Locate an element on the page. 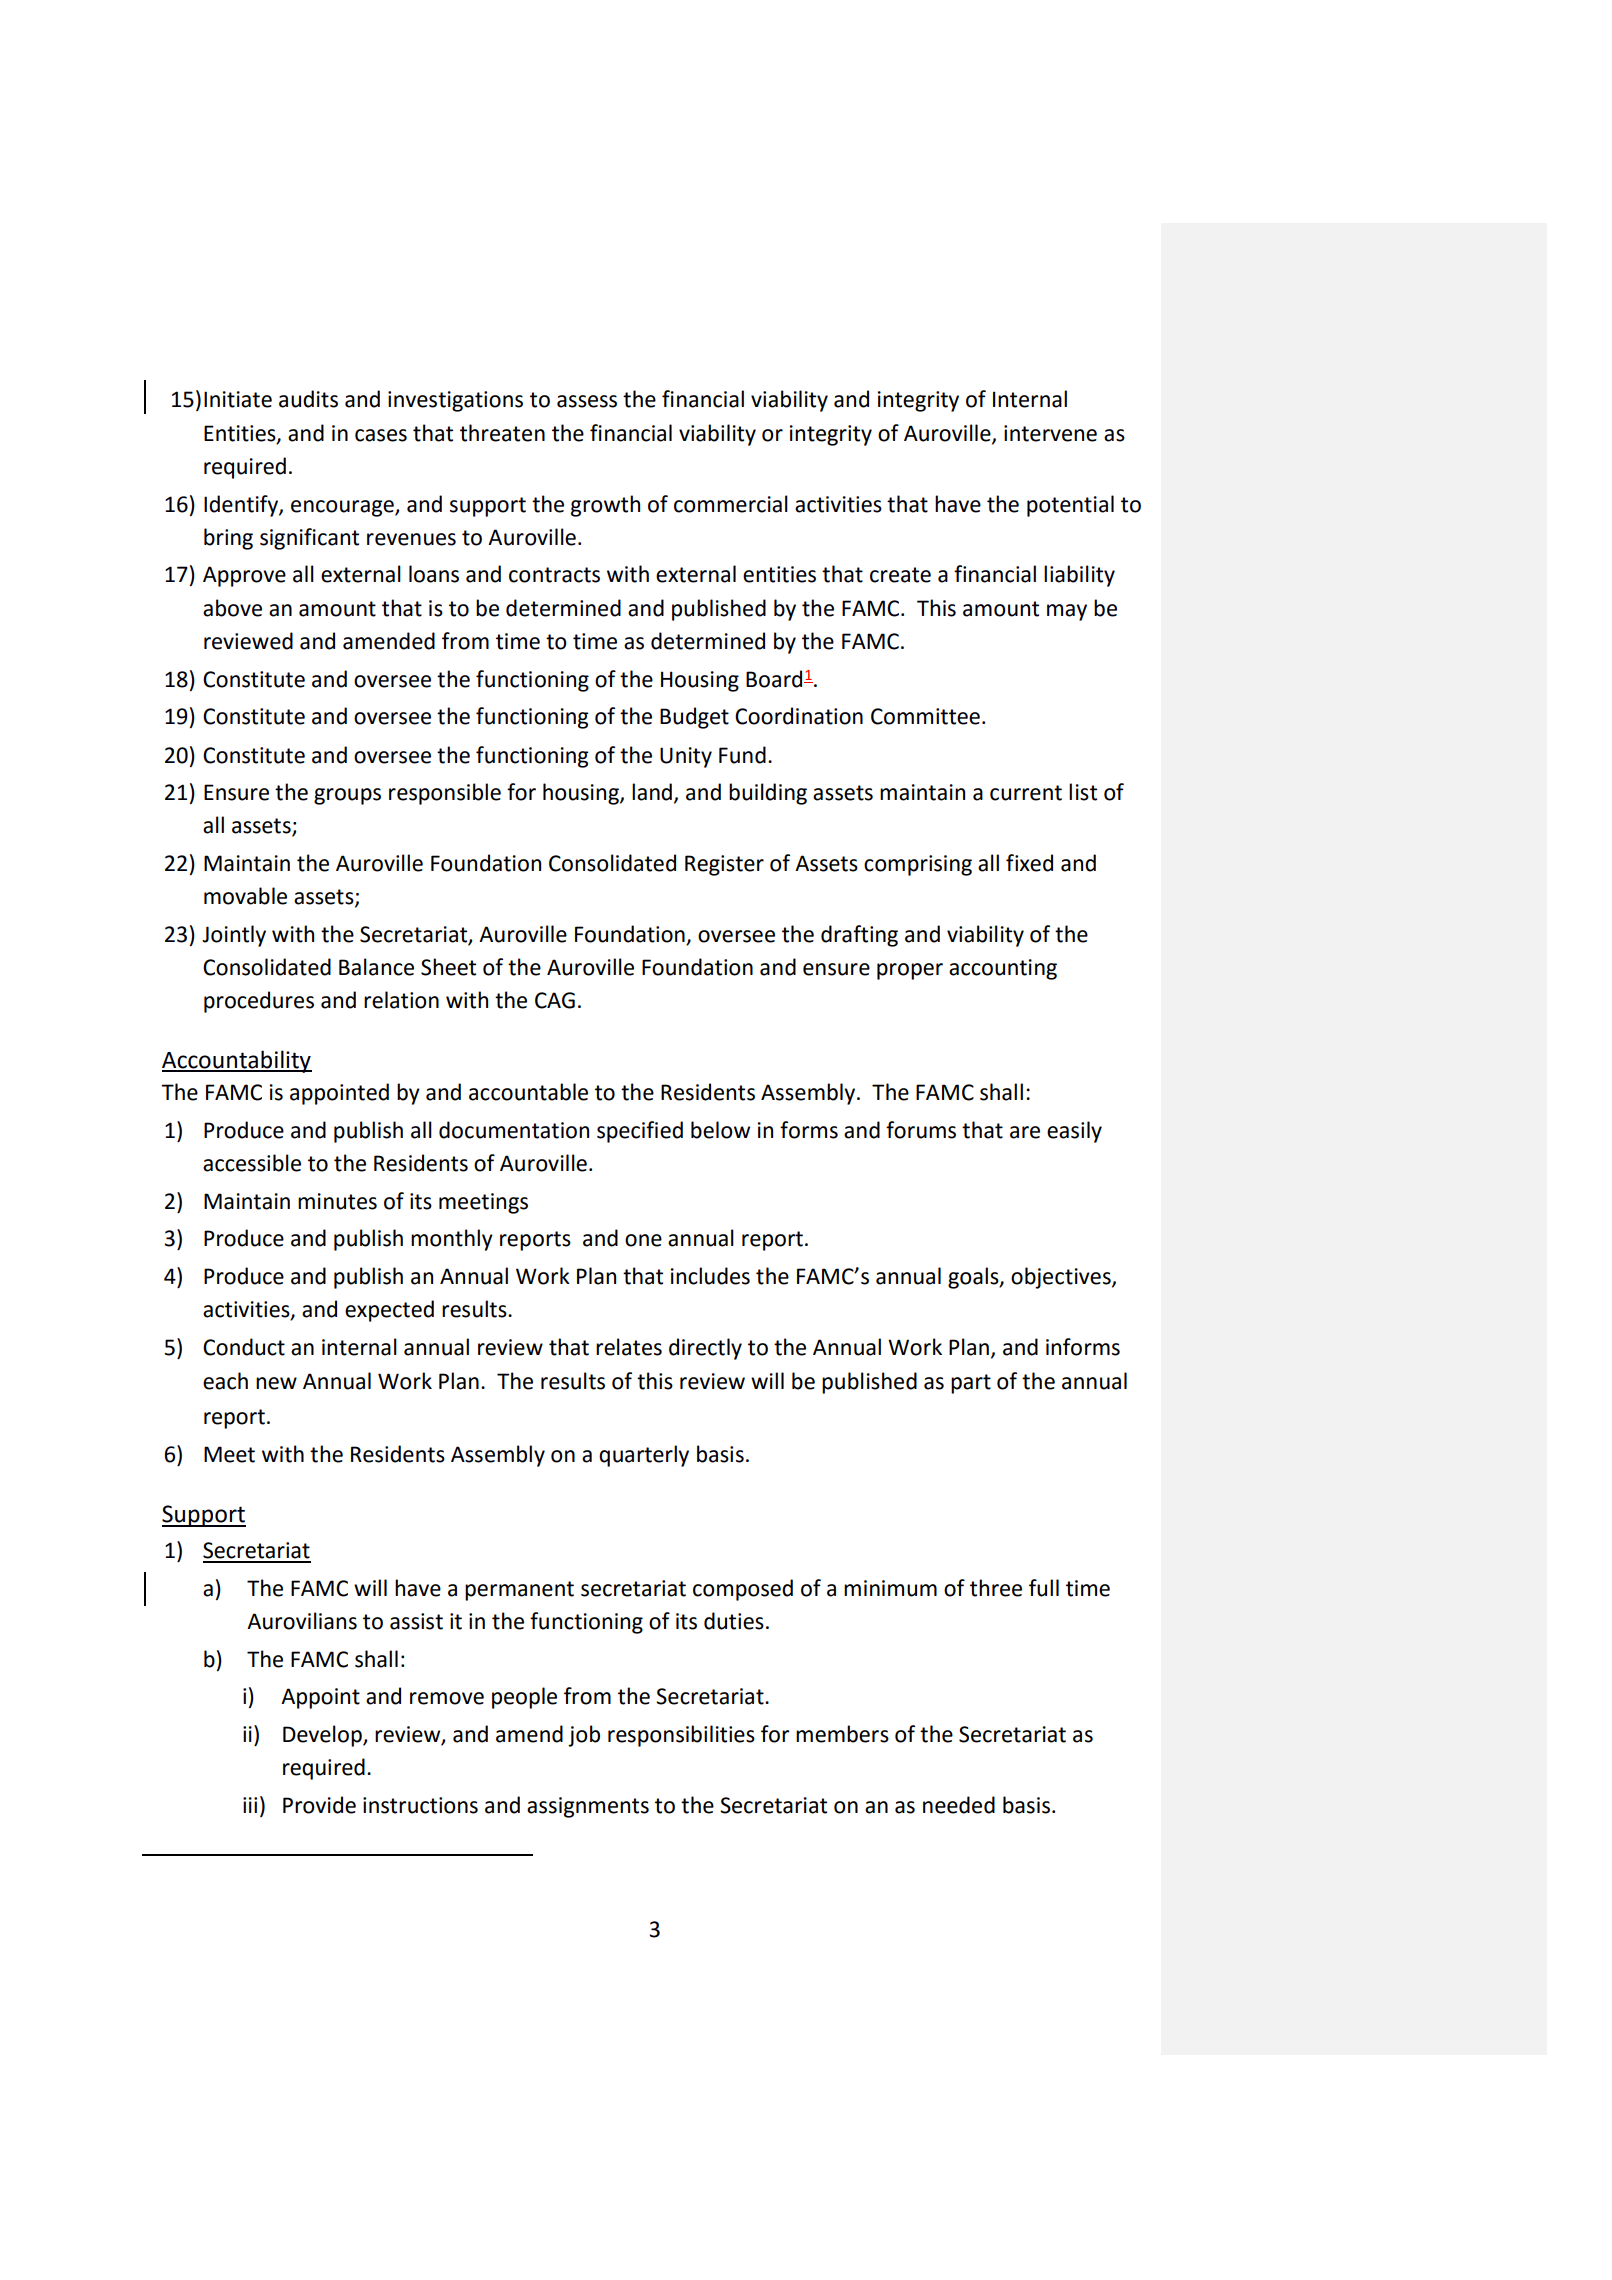  cases is located at coordinates (381, 435).
